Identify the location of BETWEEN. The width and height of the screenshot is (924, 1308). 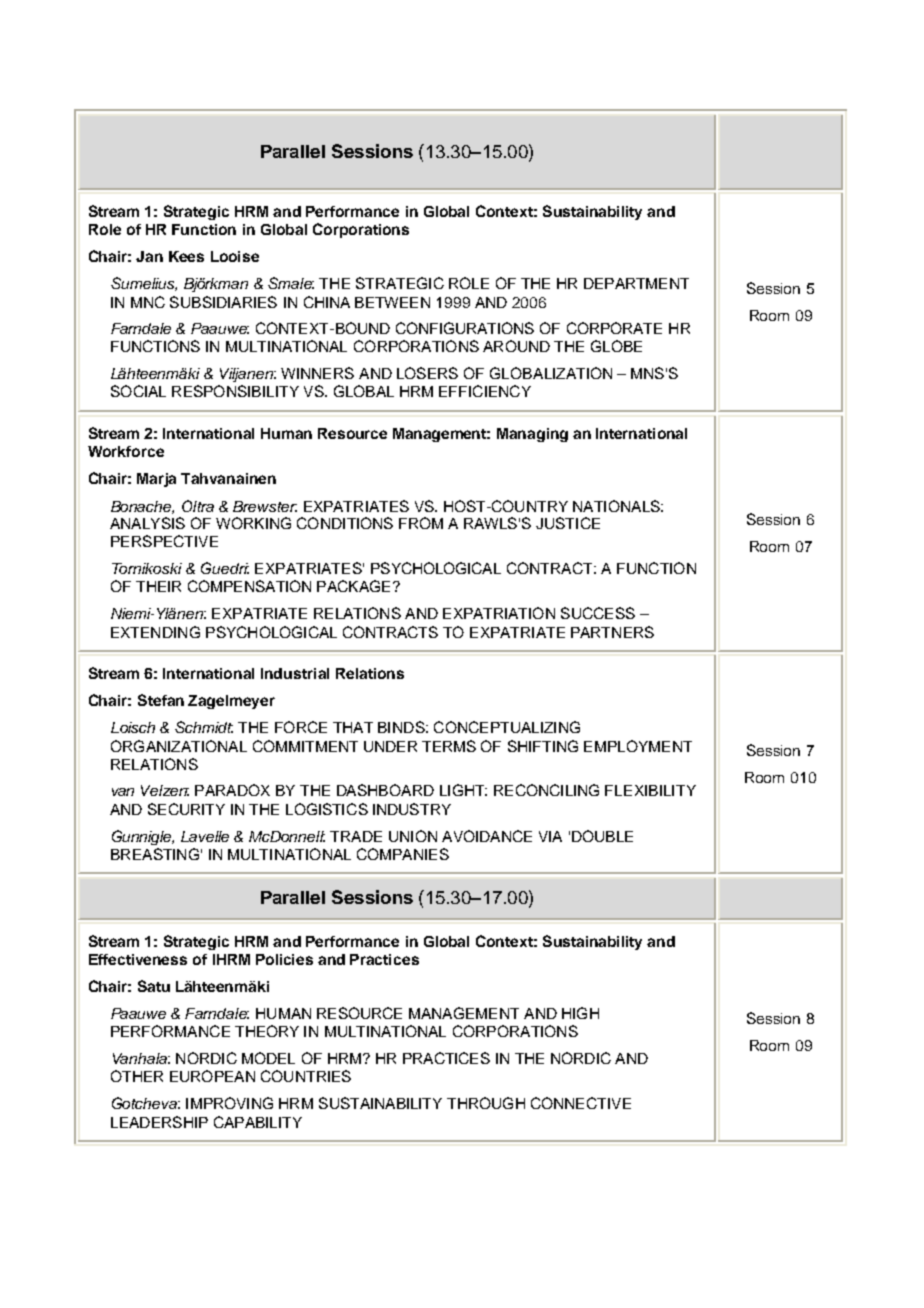
(392, 302).
